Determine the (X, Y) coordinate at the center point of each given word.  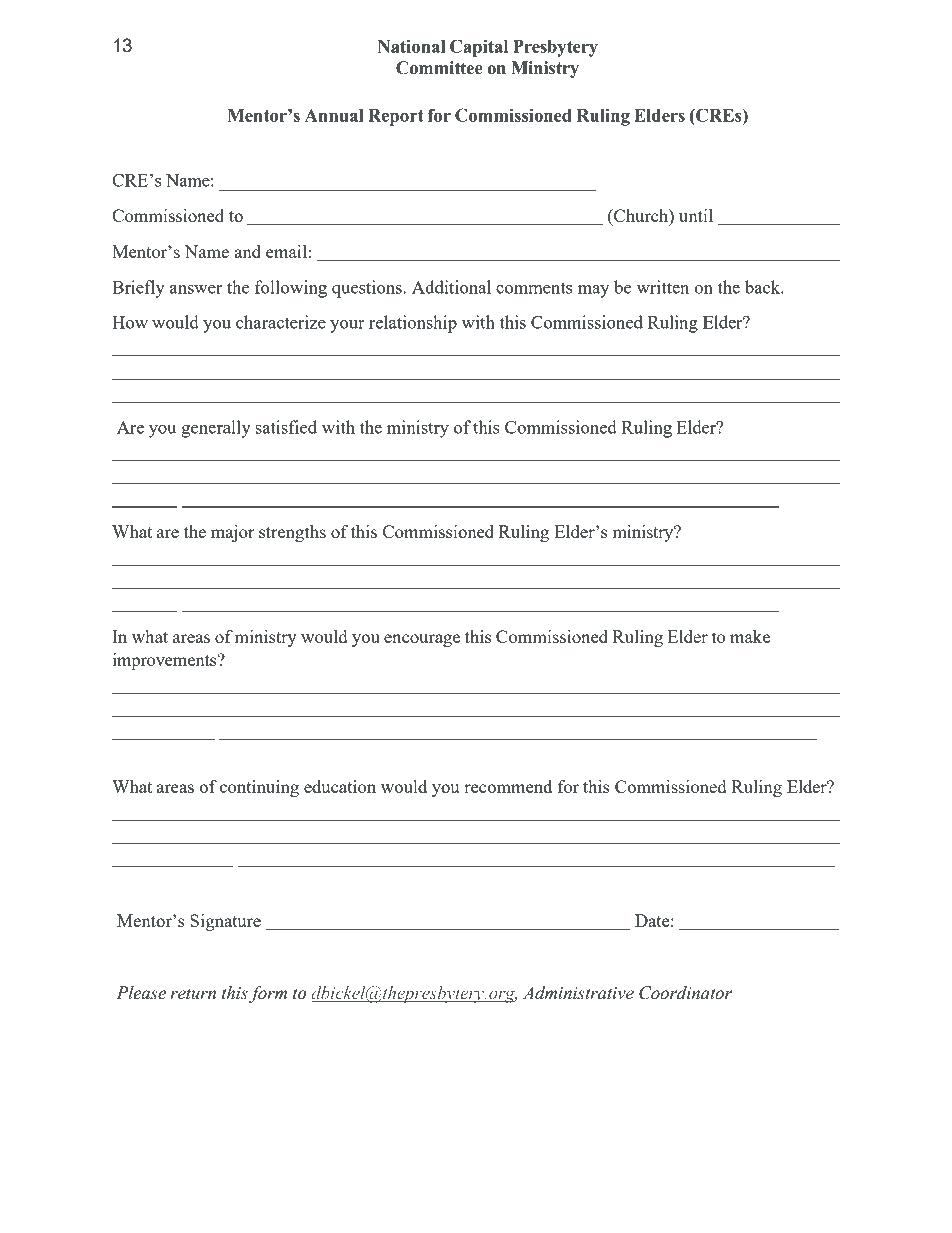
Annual (334, 115)
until (696, 215)
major (233, 533)
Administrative (578, 993)
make (750, 636)
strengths (292, 533)
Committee (439, 68)
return (193, 994)
